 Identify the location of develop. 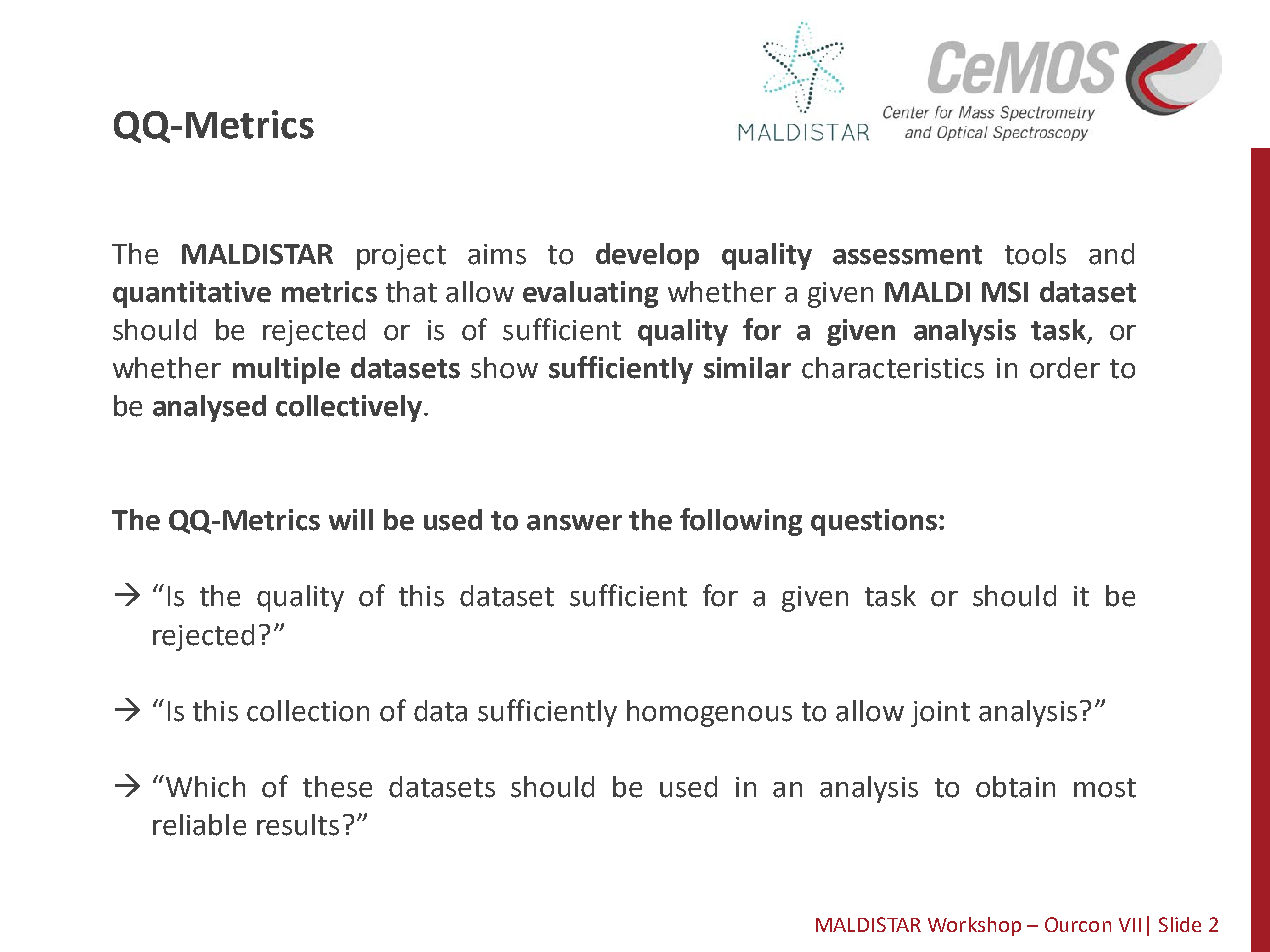
(647, 256).
